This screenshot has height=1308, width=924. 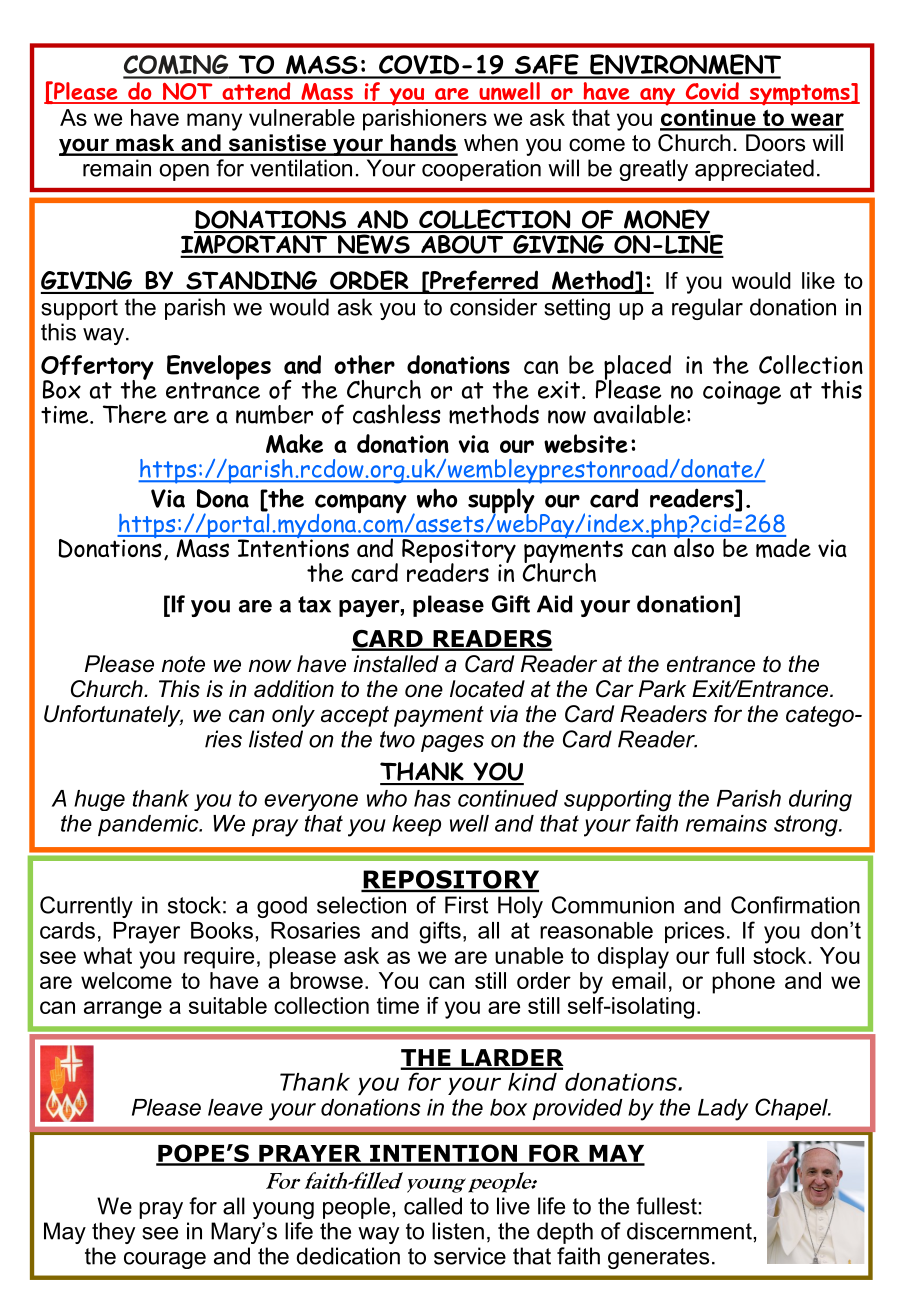 I want to click on located, so click(x=487, y=689).
